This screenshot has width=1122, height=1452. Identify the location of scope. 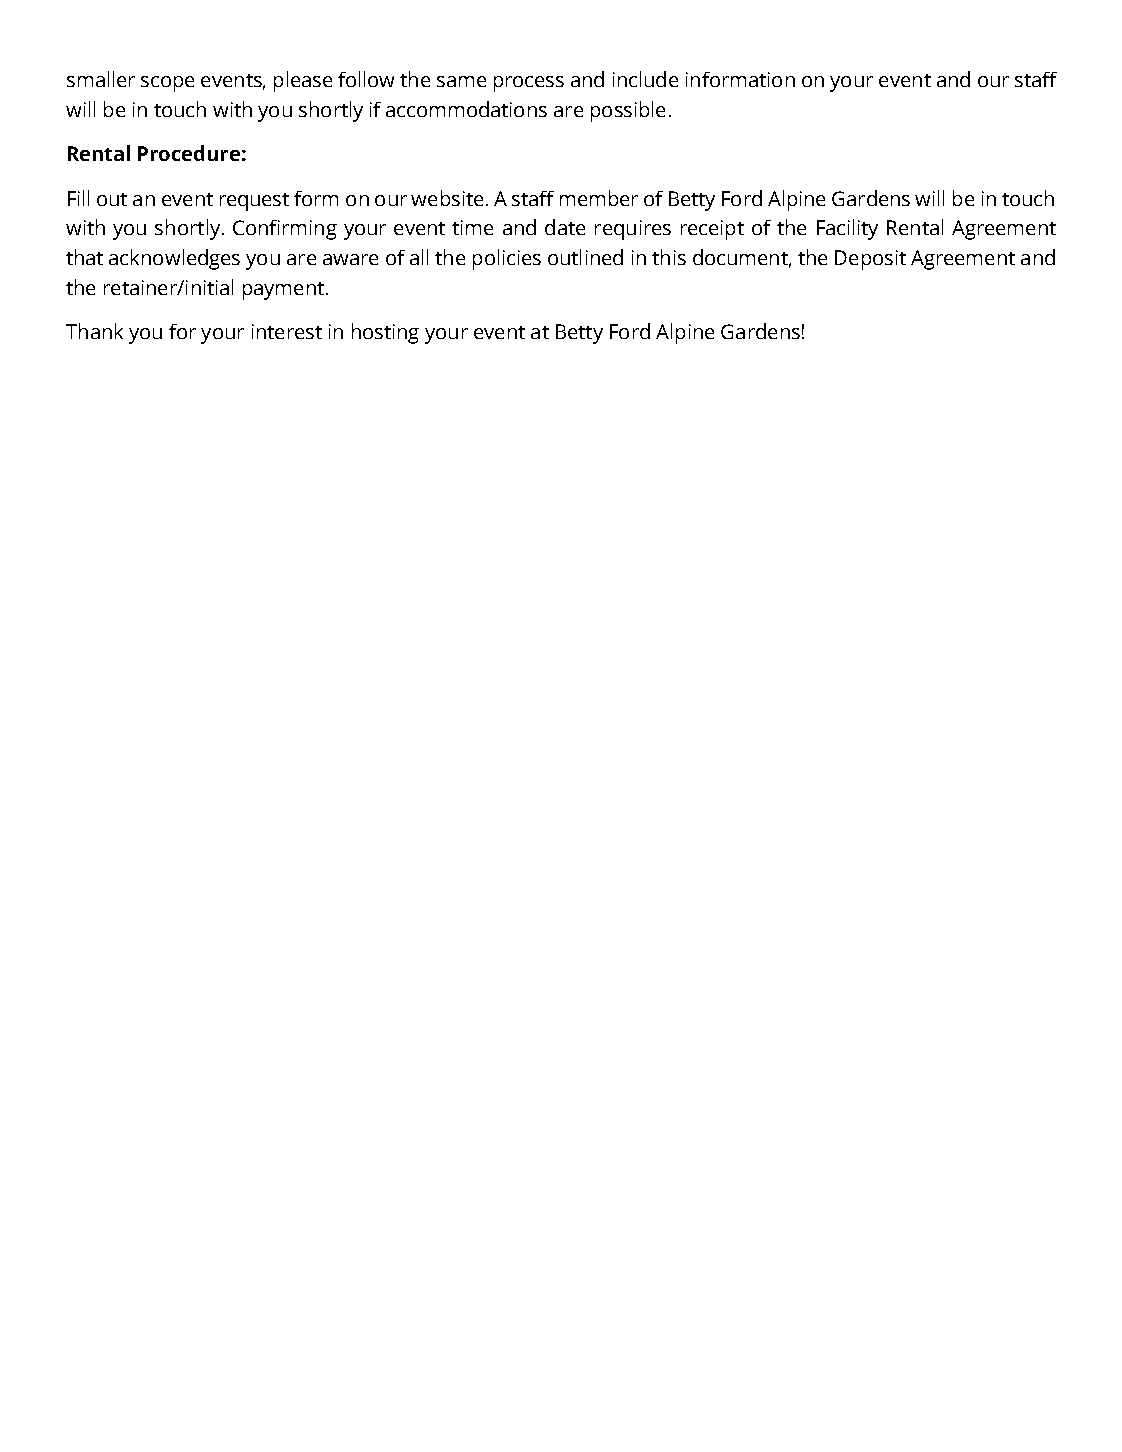
(167, 84).
